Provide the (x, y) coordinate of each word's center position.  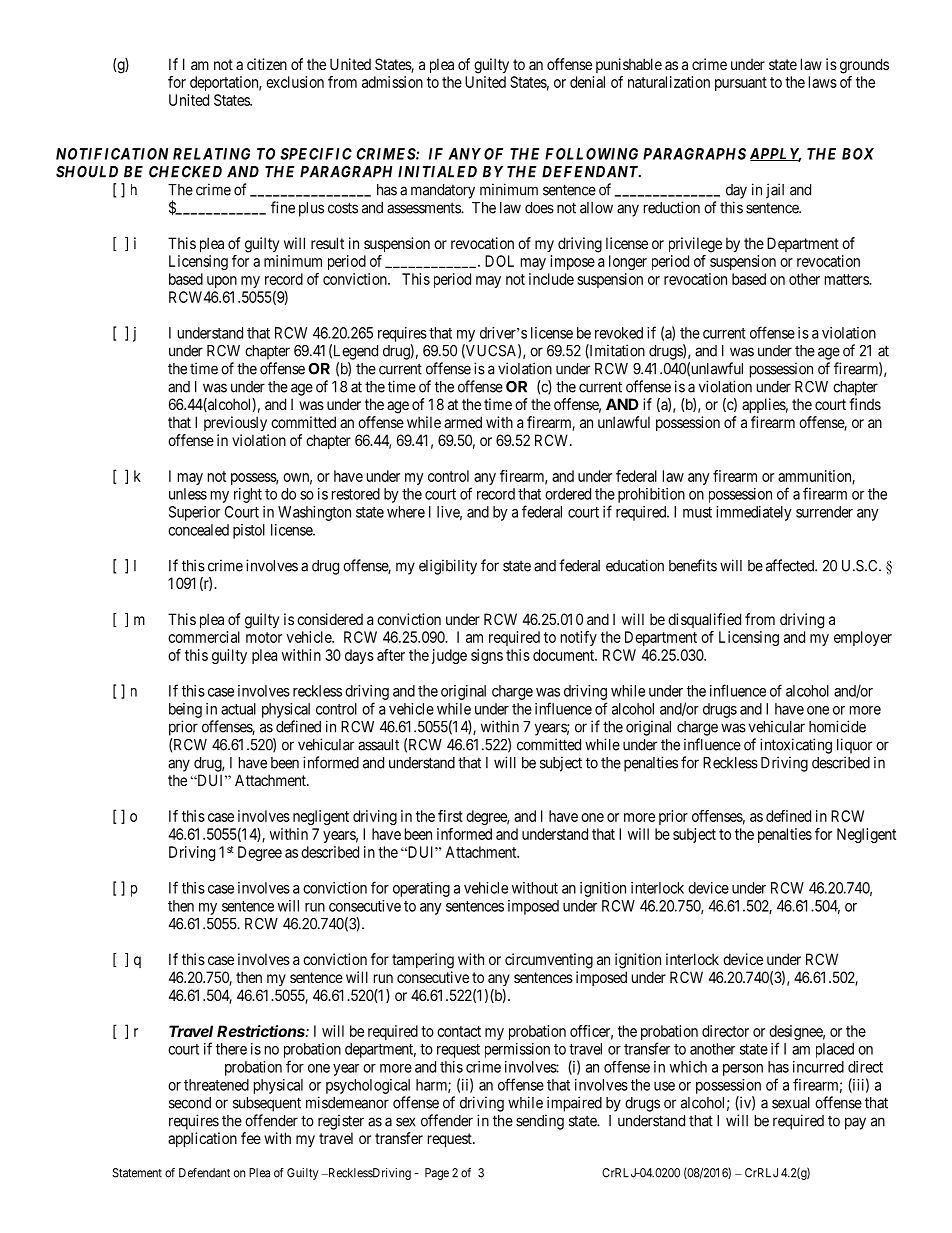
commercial (204, 637)
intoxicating (796, 746)
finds (865, 404)
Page (437, 1174)
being (185, 710)
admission (392, 82)
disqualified (704, 620)
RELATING (211, 154)
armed (463, 422)
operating (421, 889)
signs (487, 656)
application (202, 1139)
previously (235, 423)
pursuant (741, 84)
